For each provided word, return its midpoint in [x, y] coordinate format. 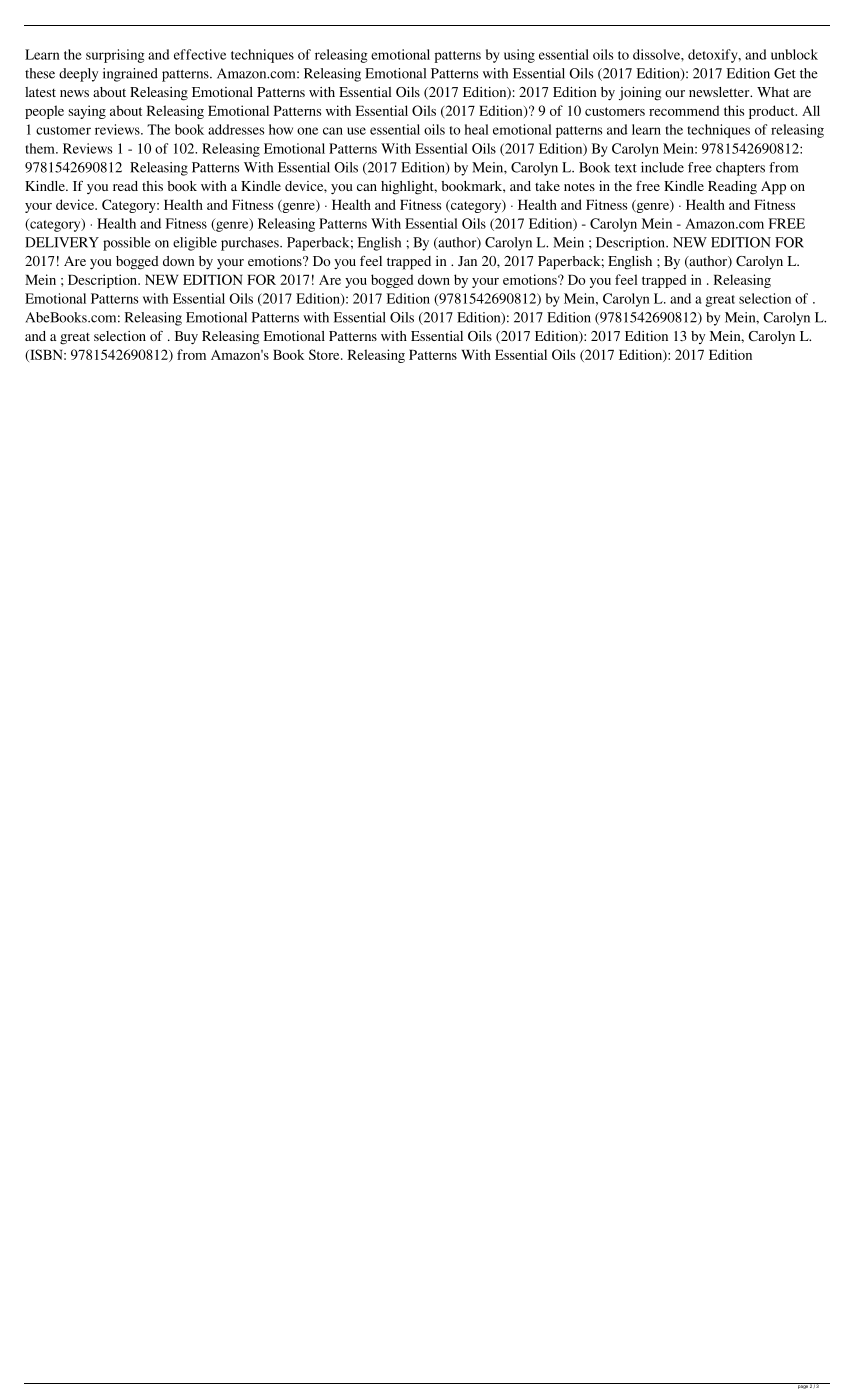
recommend [684, 110]
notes [579, 186]
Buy [186, 338]
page [802, 1386]
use [356, 131]
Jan [467, 261]
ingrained [130, 75]
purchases [251, 244]
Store [325, 354]
